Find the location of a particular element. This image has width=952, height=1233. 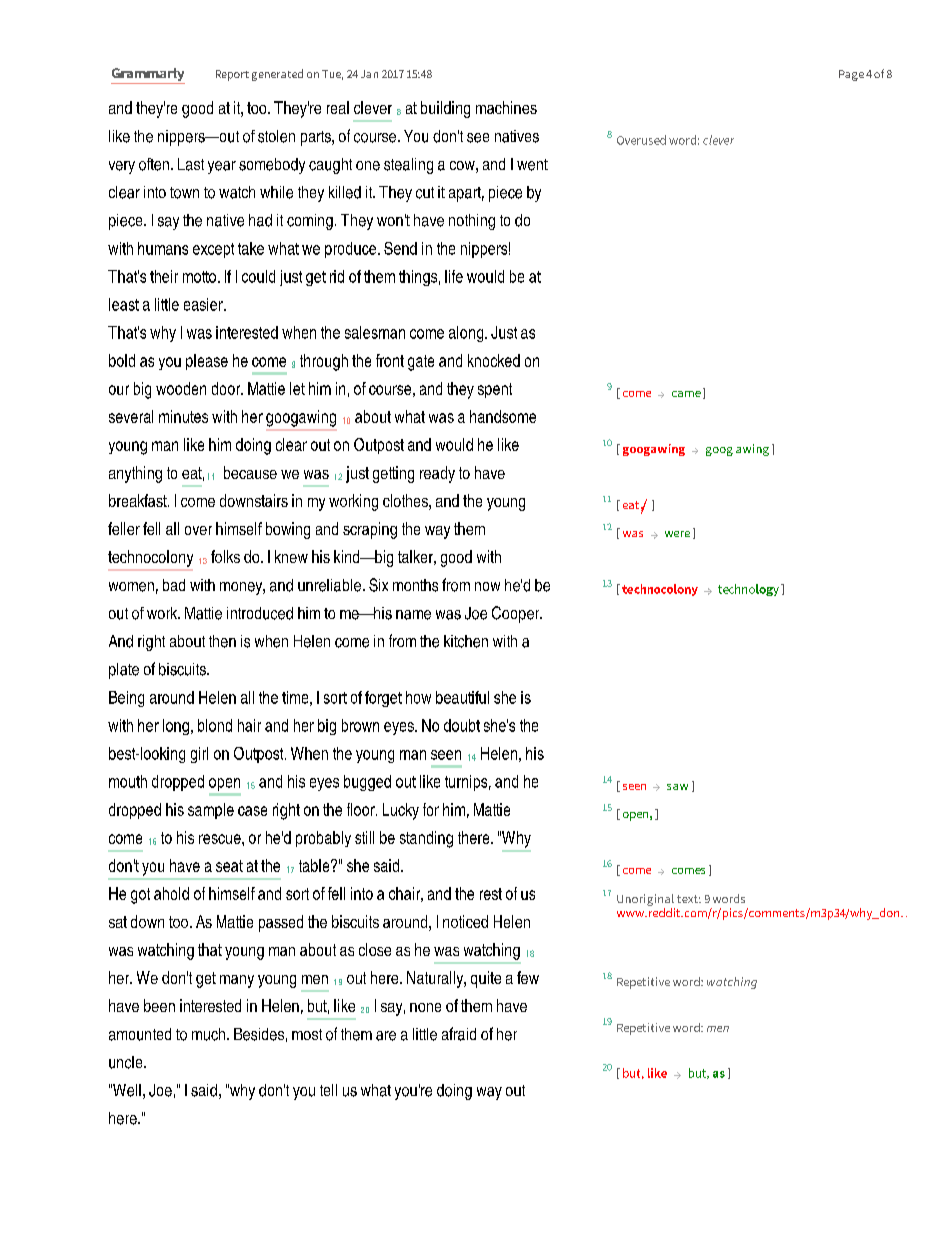

stolen is located at coordinates (276, 136).
